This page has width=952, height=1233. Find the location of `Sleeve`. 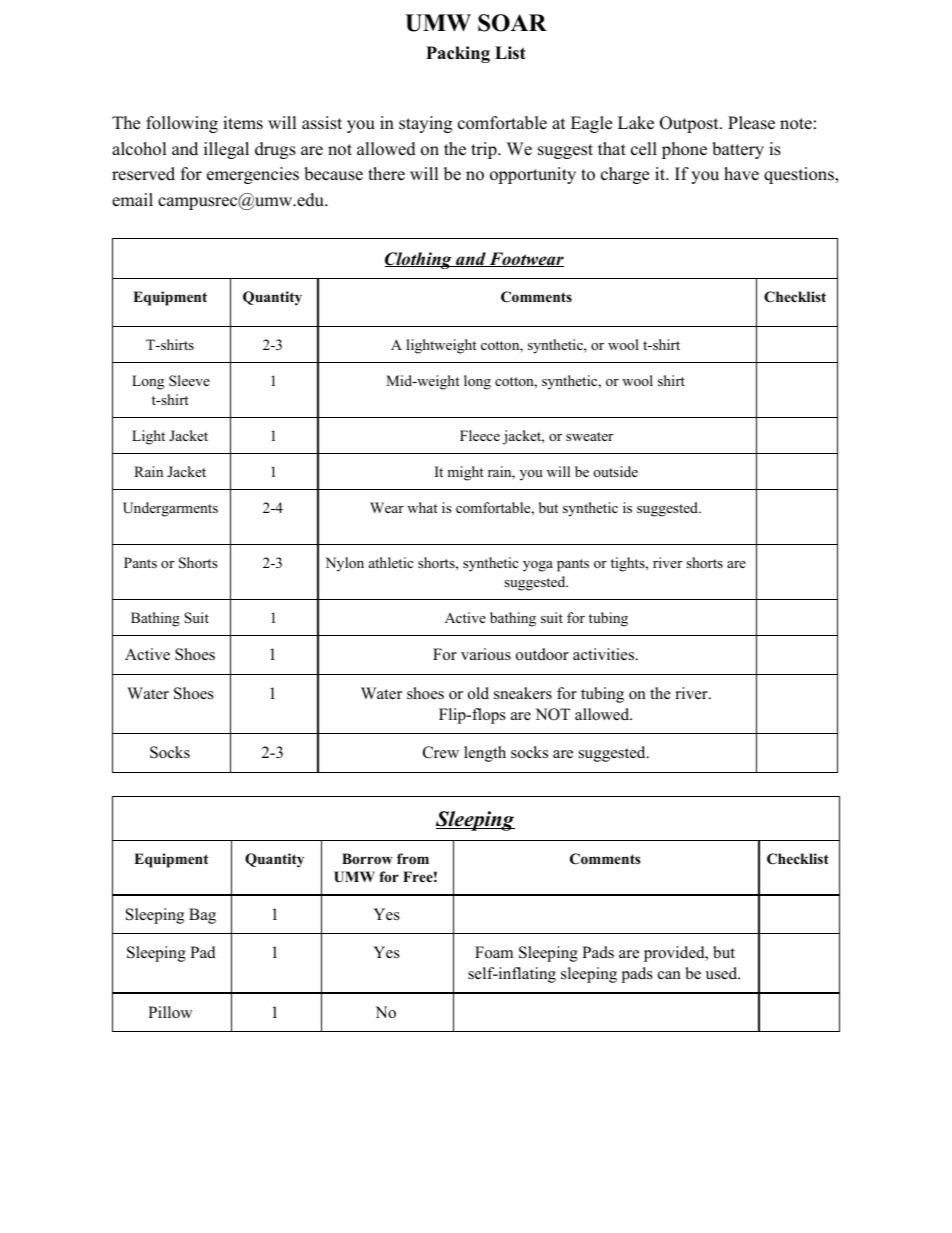

Sleeve is located at coordinates (189, 381).
